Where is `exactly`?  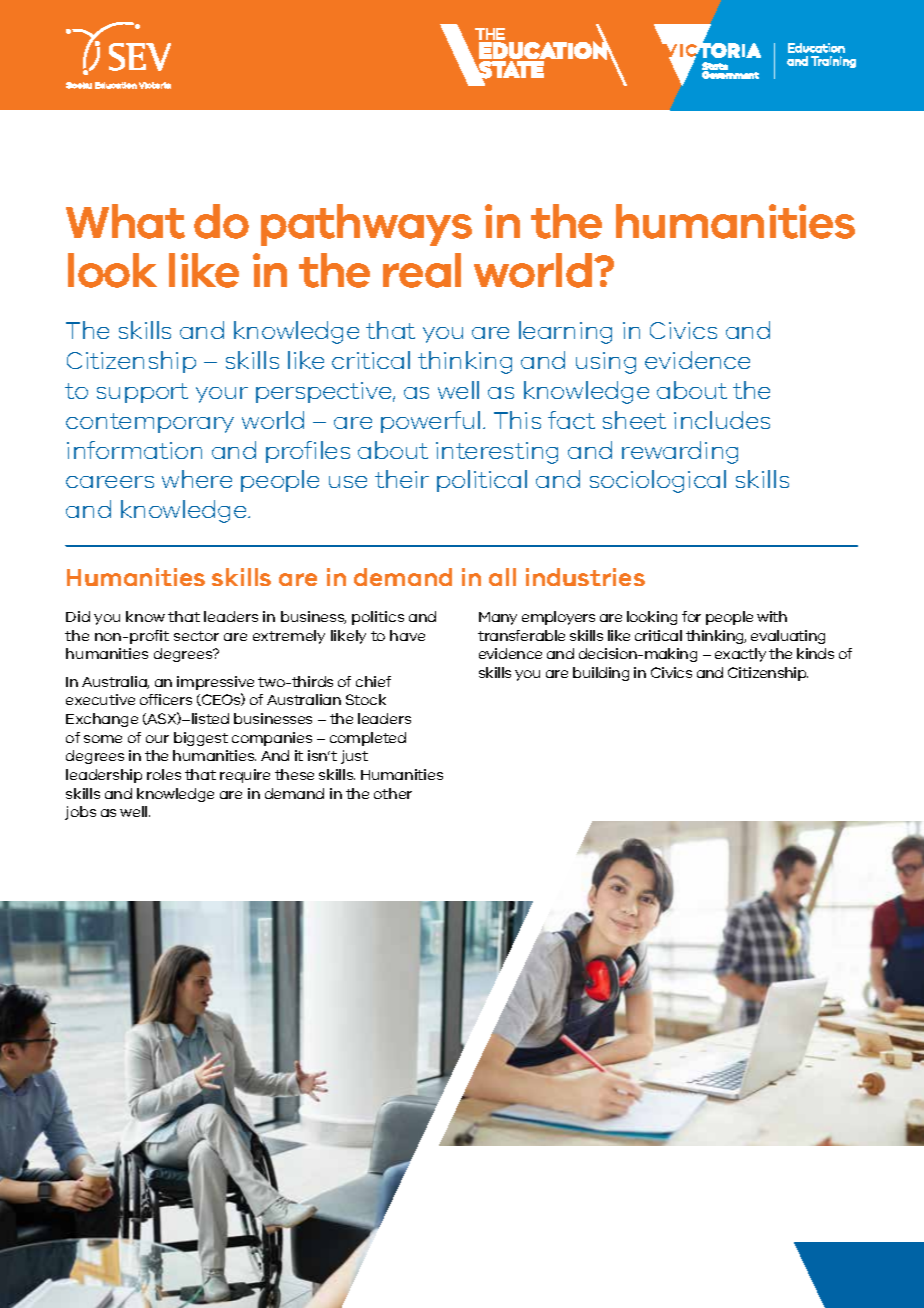
exactly is located at coordinates (740, 655).
